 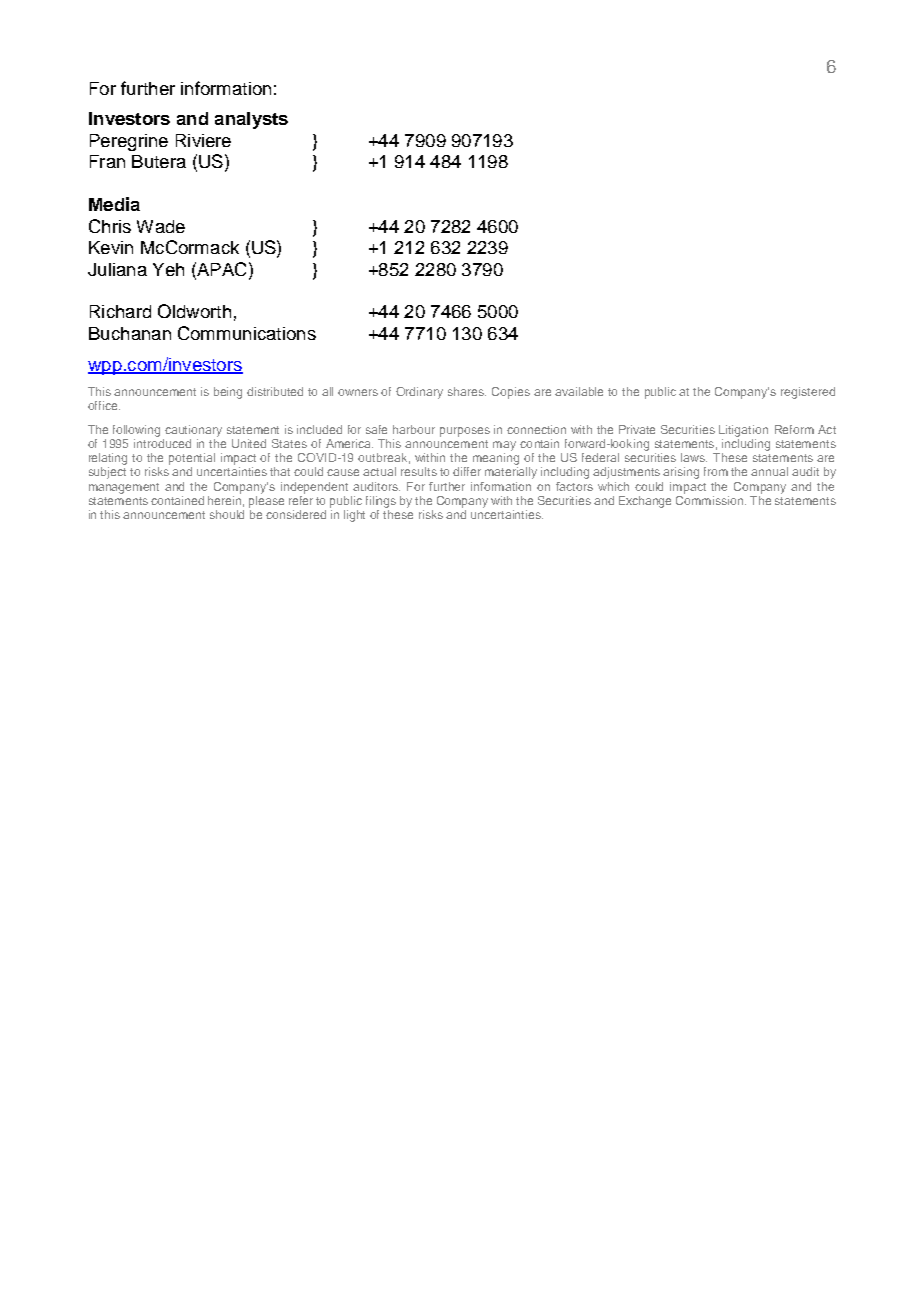 What do you see at coordinates (129, 142) in the page?
I see `Peregrine` at bounding box center [129, 142].
